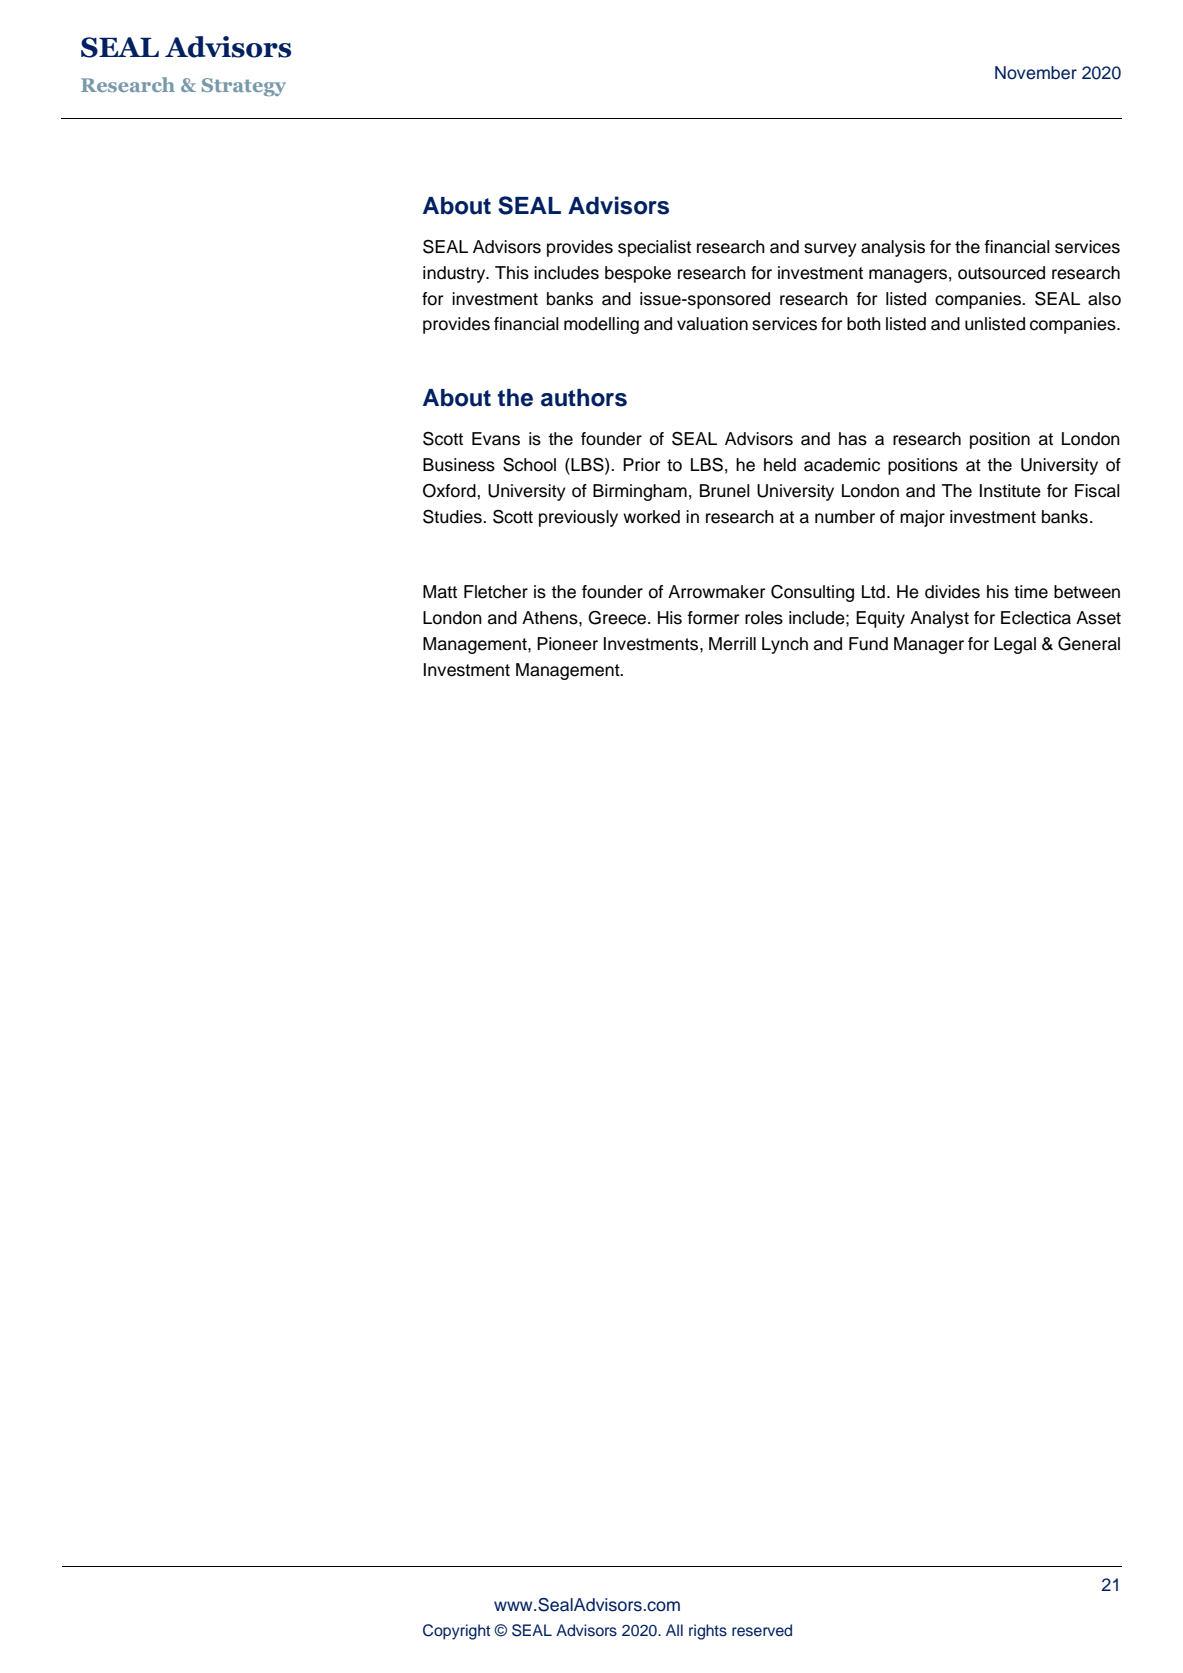 Image resolution: width=1183 pixels, height=1673 pixels. What do you see at coordinates (674, 1630) in the document?
I see `All` at bounding box center [674, 1630].
